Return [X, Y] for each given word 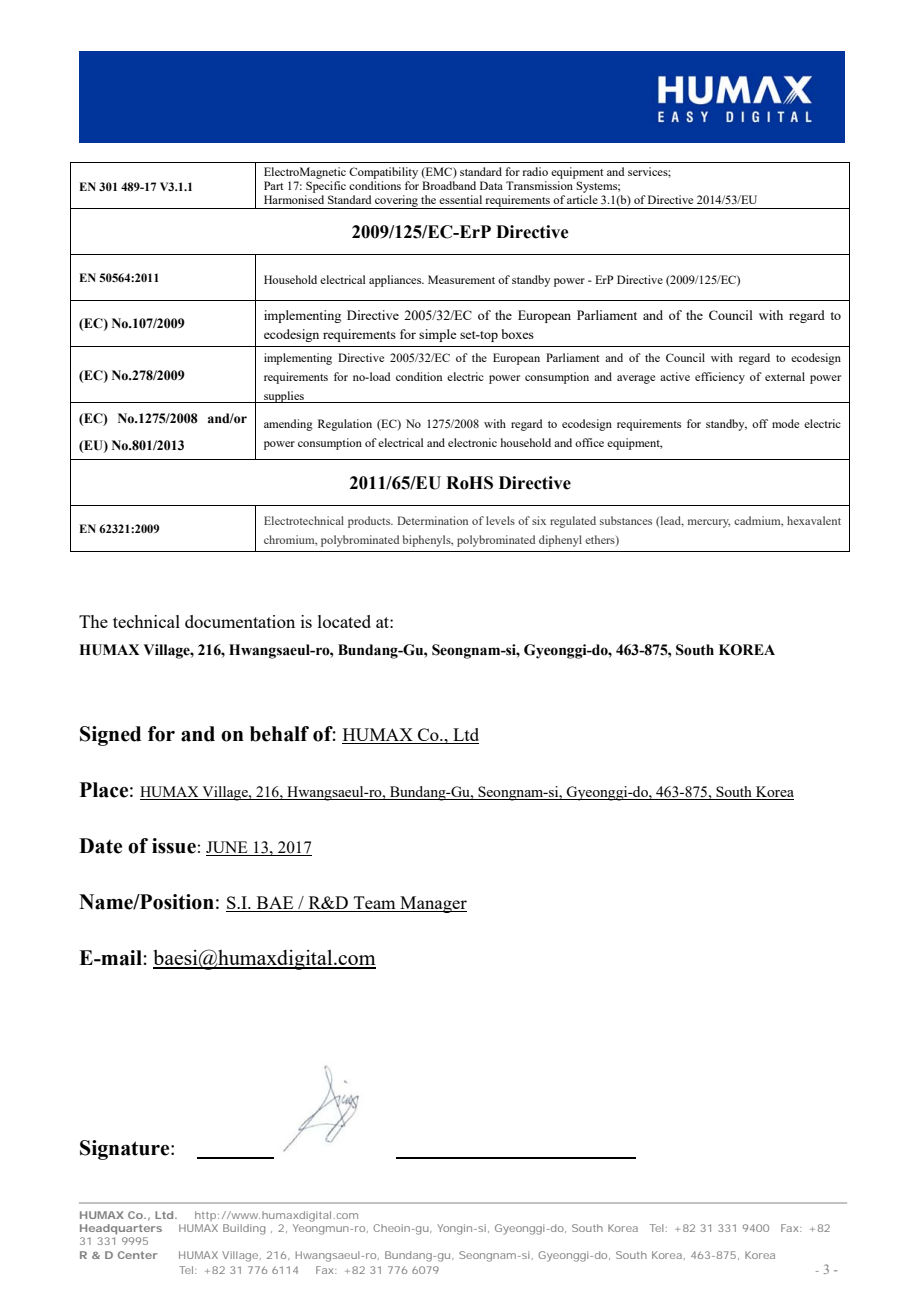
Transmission [539, 185]
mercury [709, 523]
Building [244, 1229]
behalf [279, 734]
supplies [284, 397]
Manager [432, 904]
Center [138, 1255]
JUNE [228, 848]
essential [460, 199]
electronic [472, 442]
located [344, 621]
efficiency [720, 378]
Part [273, 185]
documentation [240, 621]
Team [374, 904]
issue [174, 846]
